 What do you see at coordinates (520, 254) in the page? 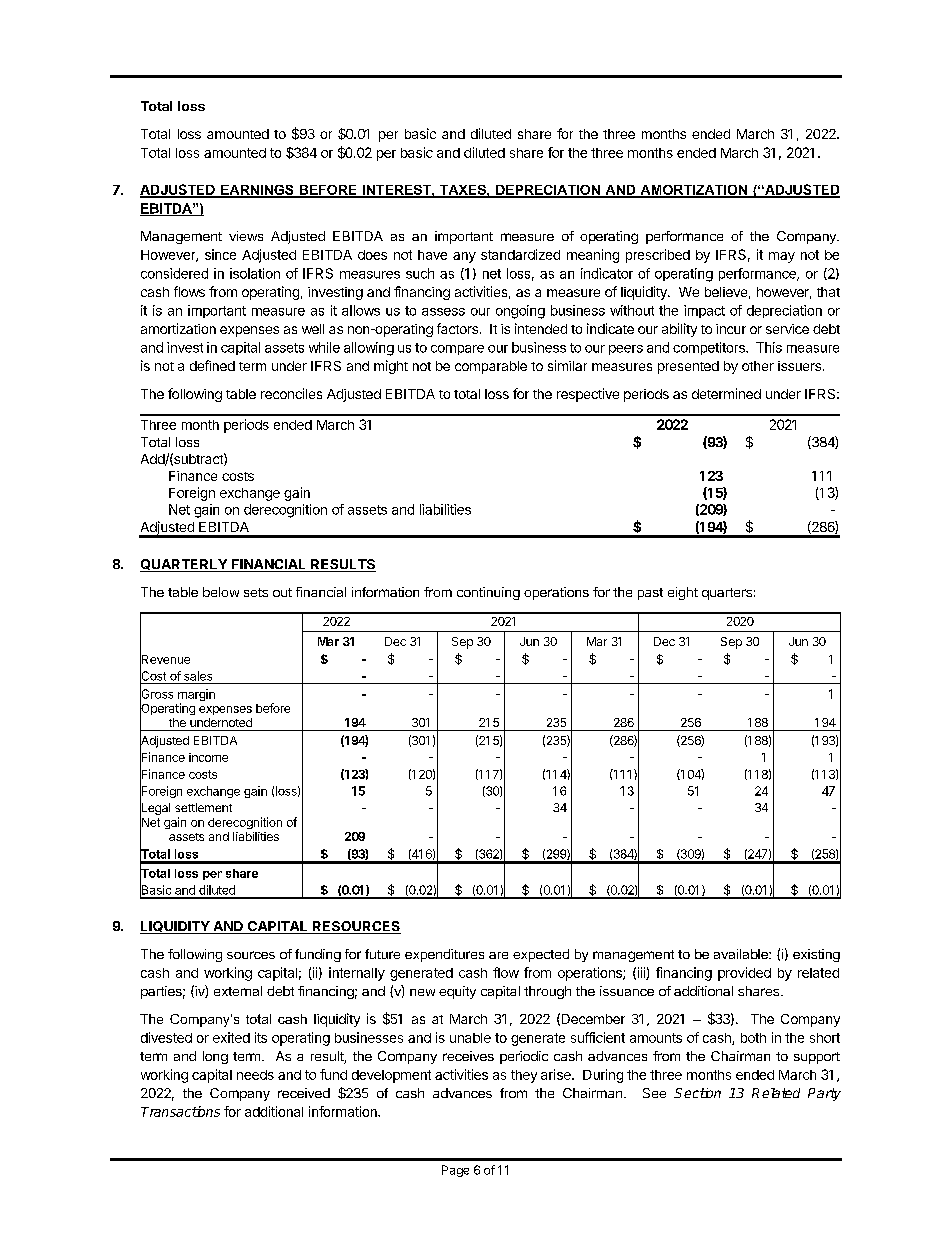
I see `standardized` at bounding box center [520, 254].
